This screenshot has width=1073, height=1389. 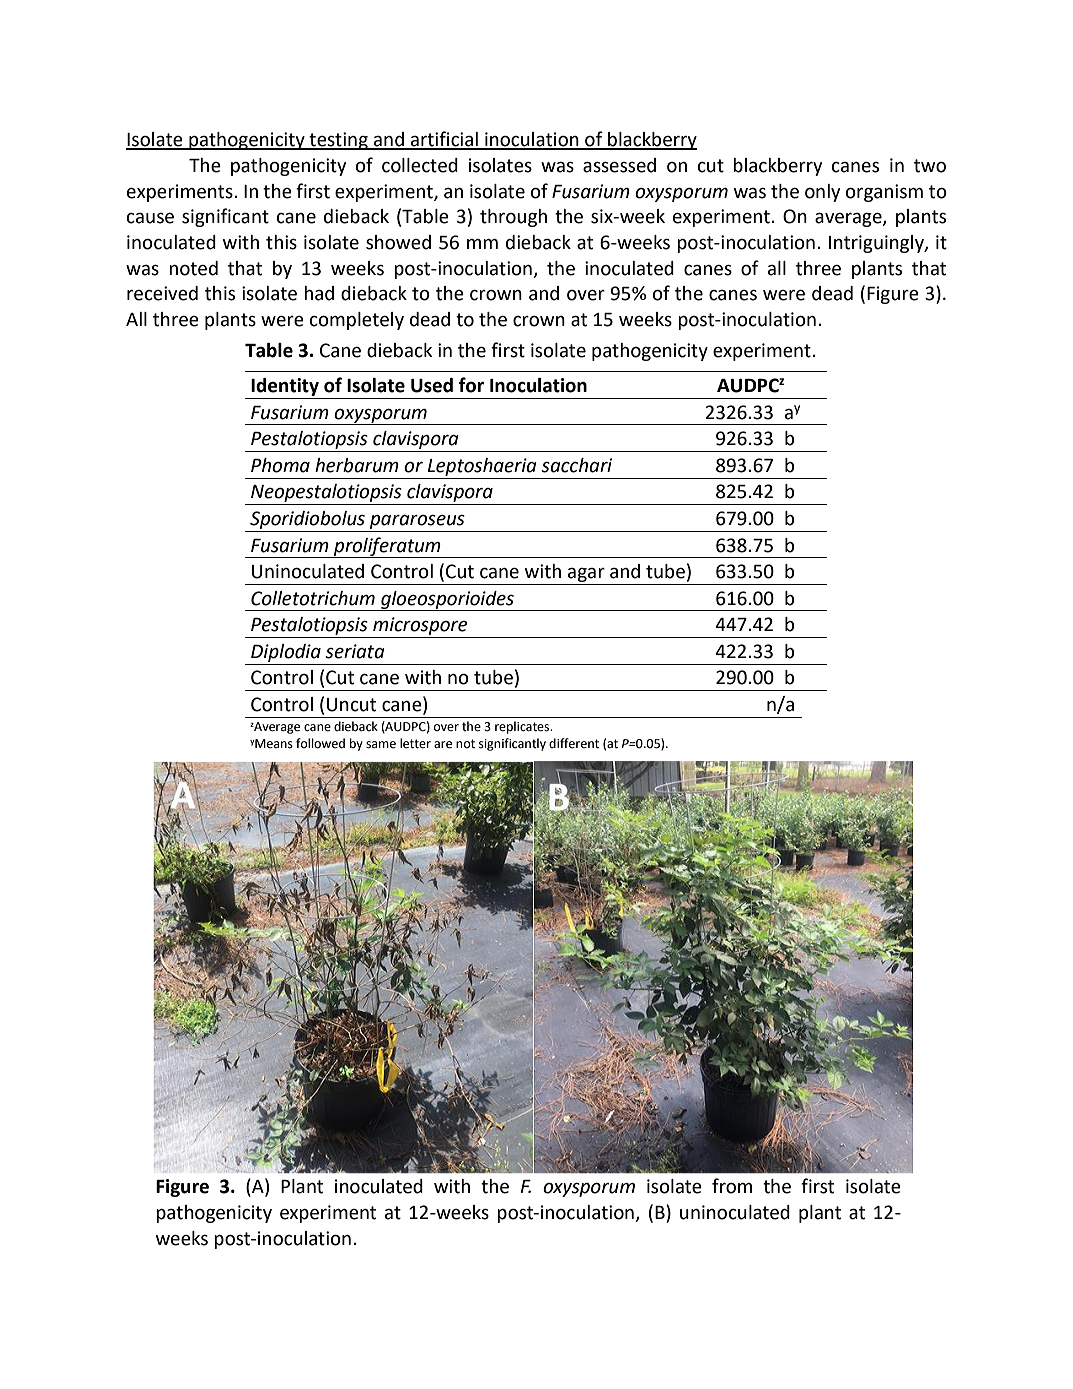 I want to click on Uncut, so click(x=351, y=705).
